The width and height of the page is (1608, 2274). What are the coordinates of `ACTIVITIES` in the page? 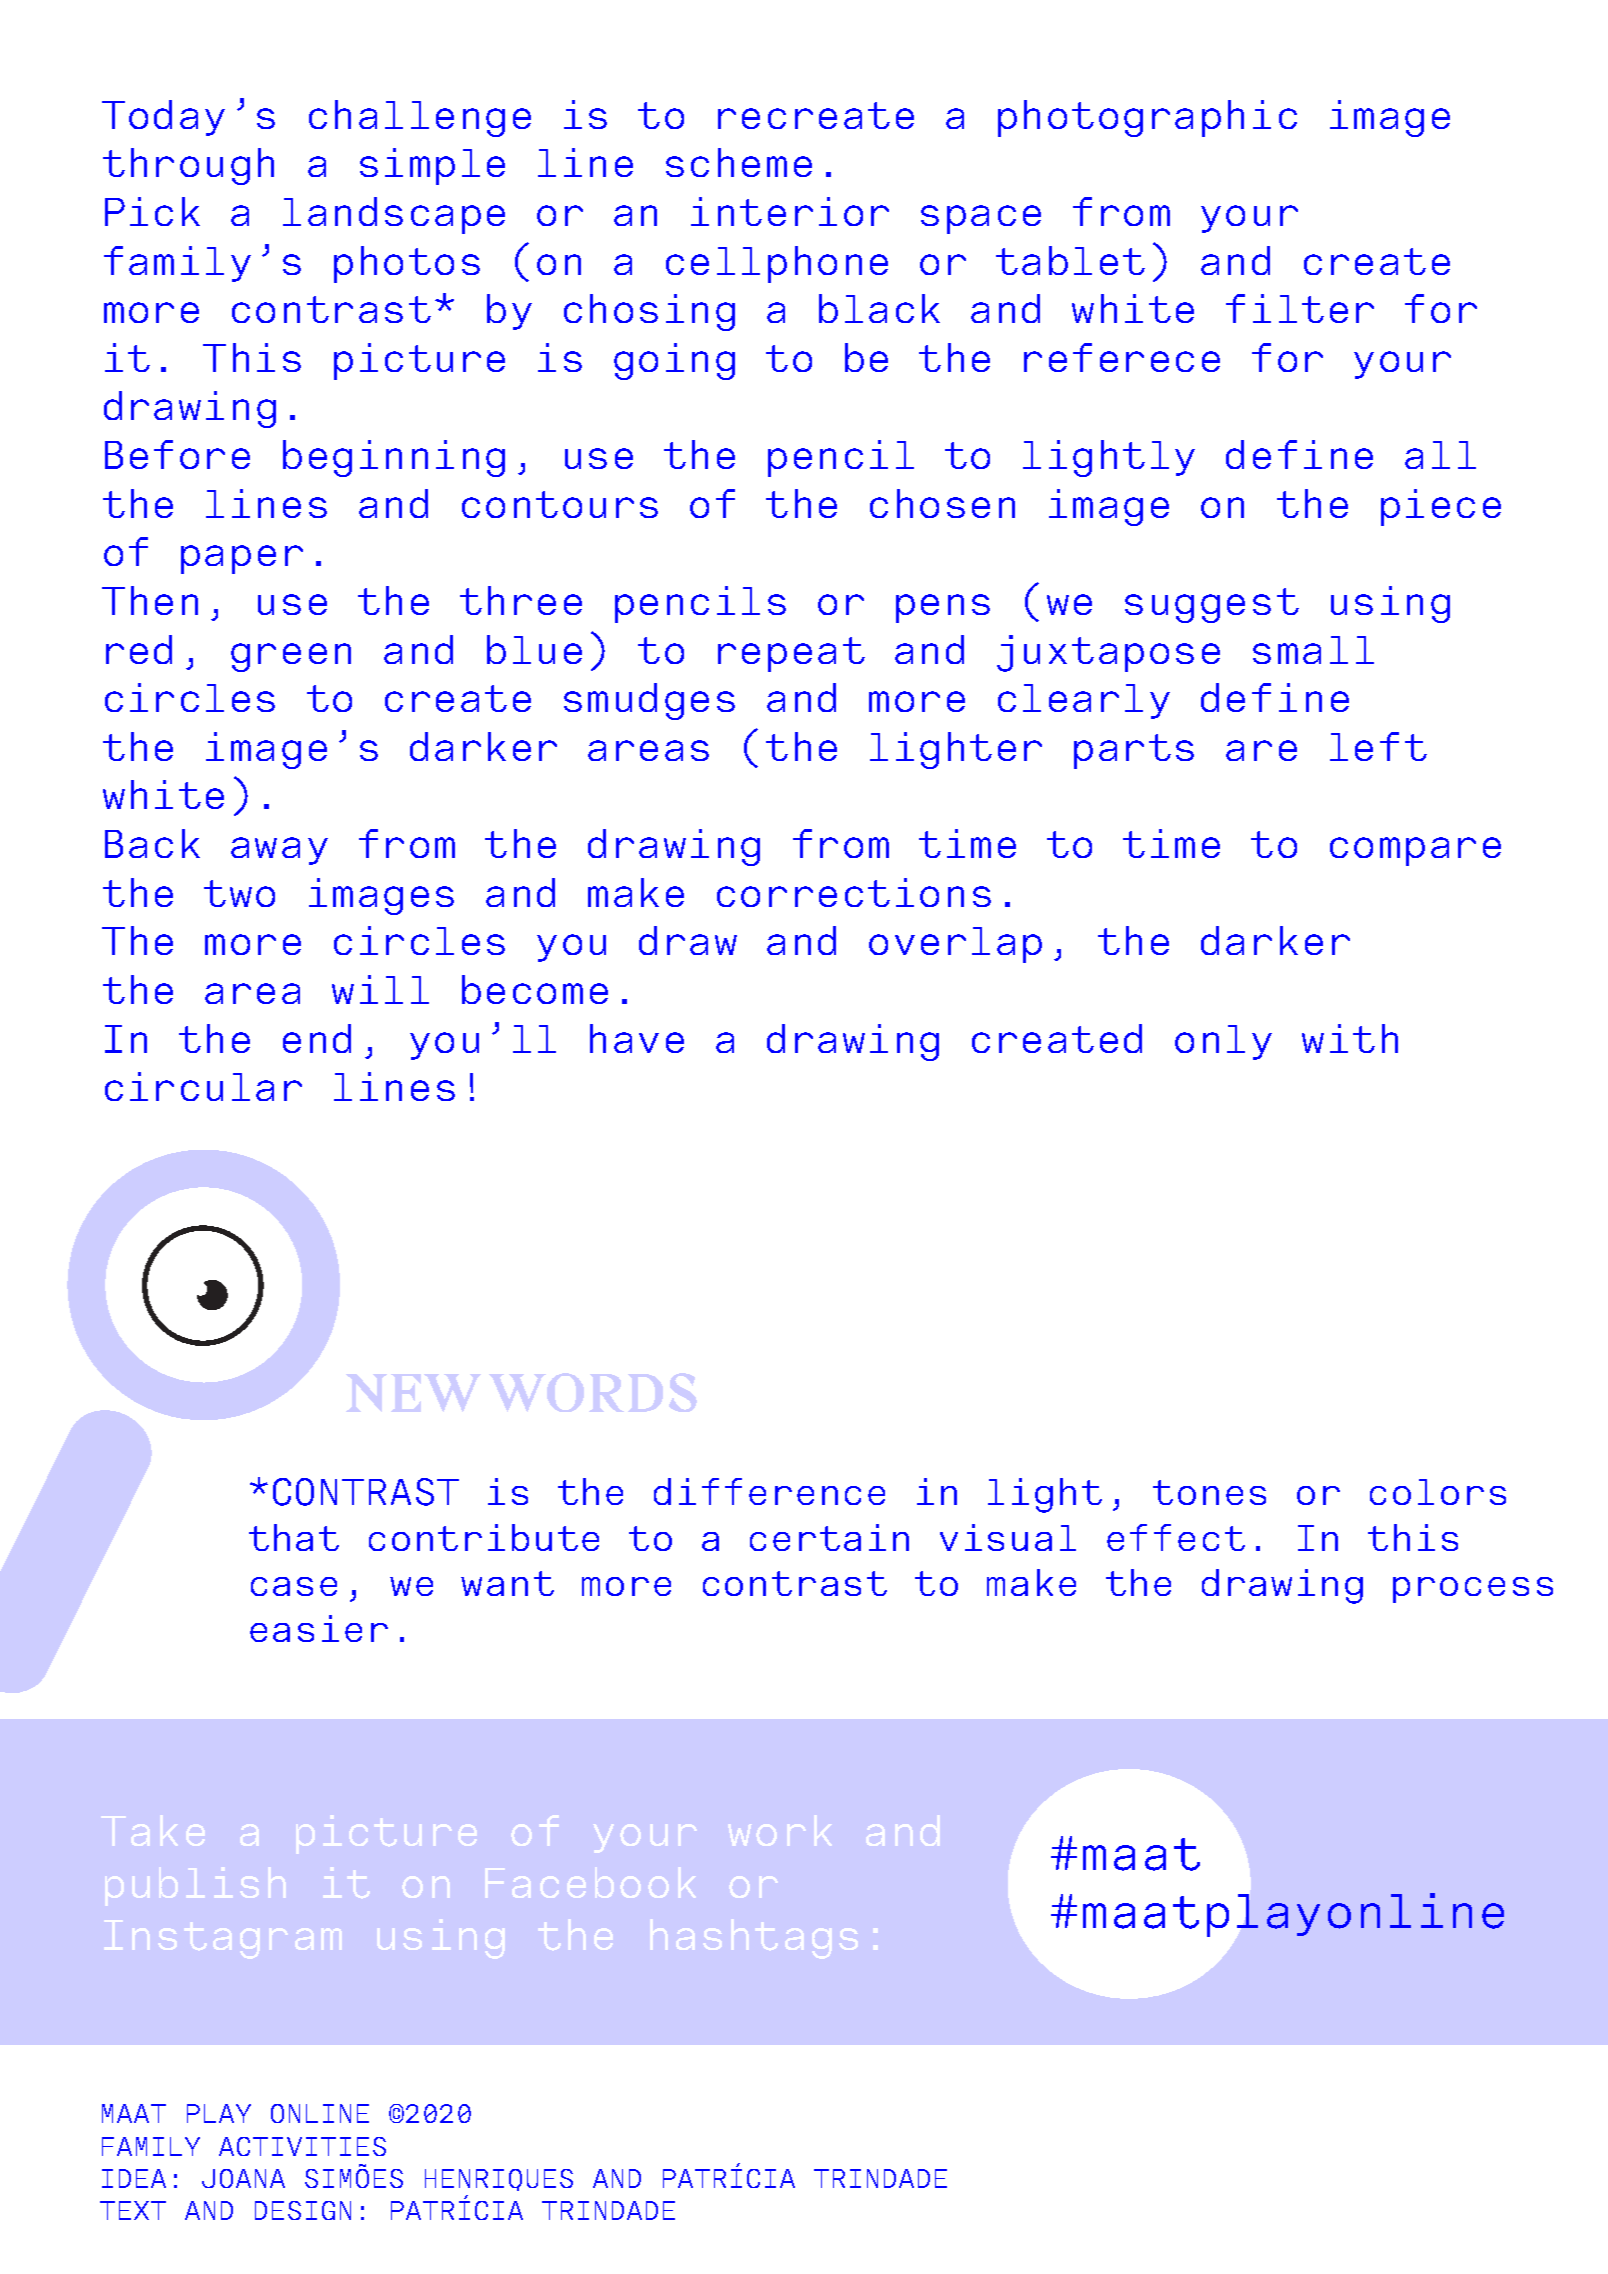 It's located at (302, 2146).
